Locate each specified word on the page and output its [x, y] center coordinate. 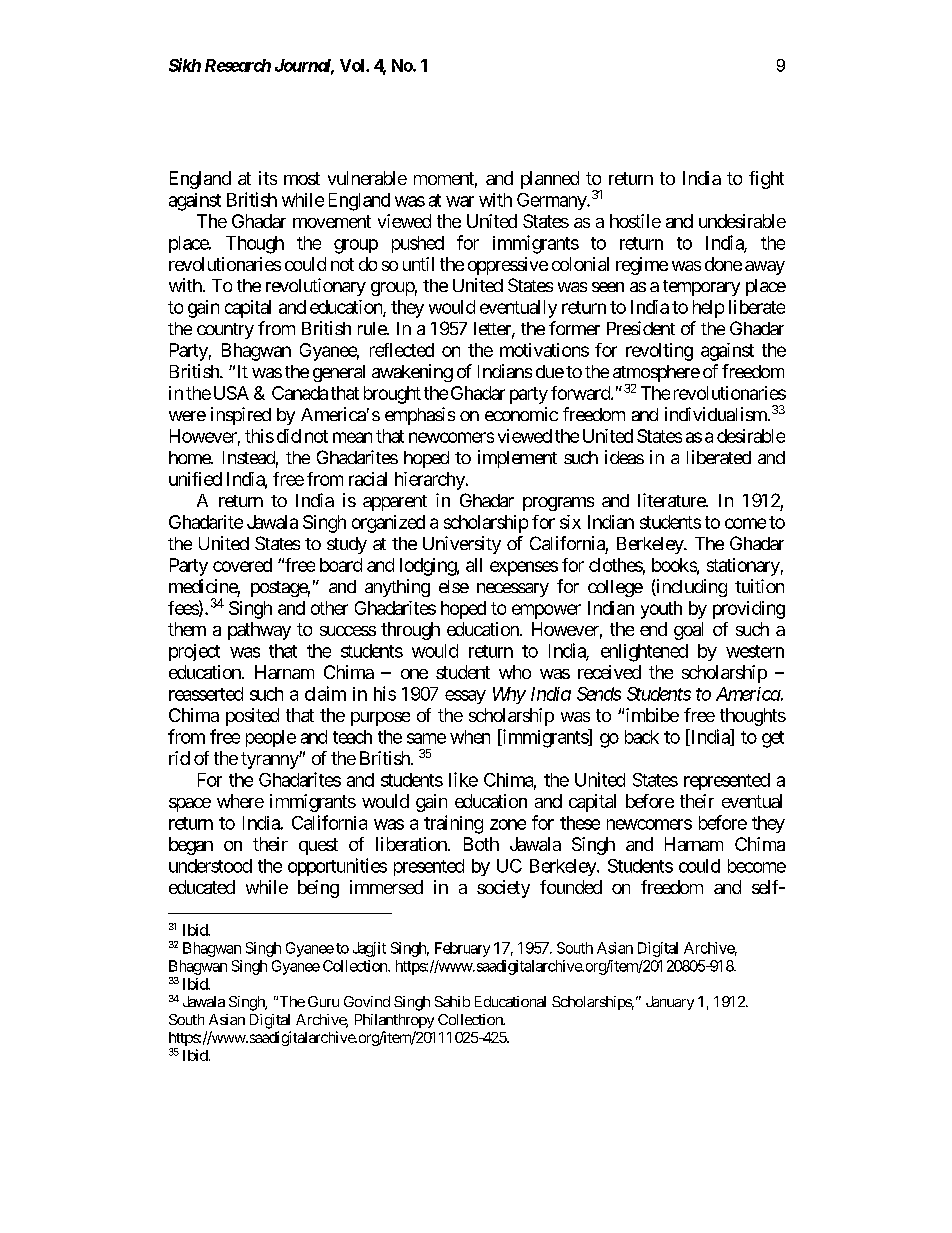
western [755, 651]
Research [238, 65]
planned [550, 180]
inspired [241, 416]
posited [252, 717]
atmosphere [656, 375]
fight [766, 180]
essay [465, 697]
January [670, 1003]
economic [521, 414]
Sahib [452, 1001]
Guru [323, 1001]
